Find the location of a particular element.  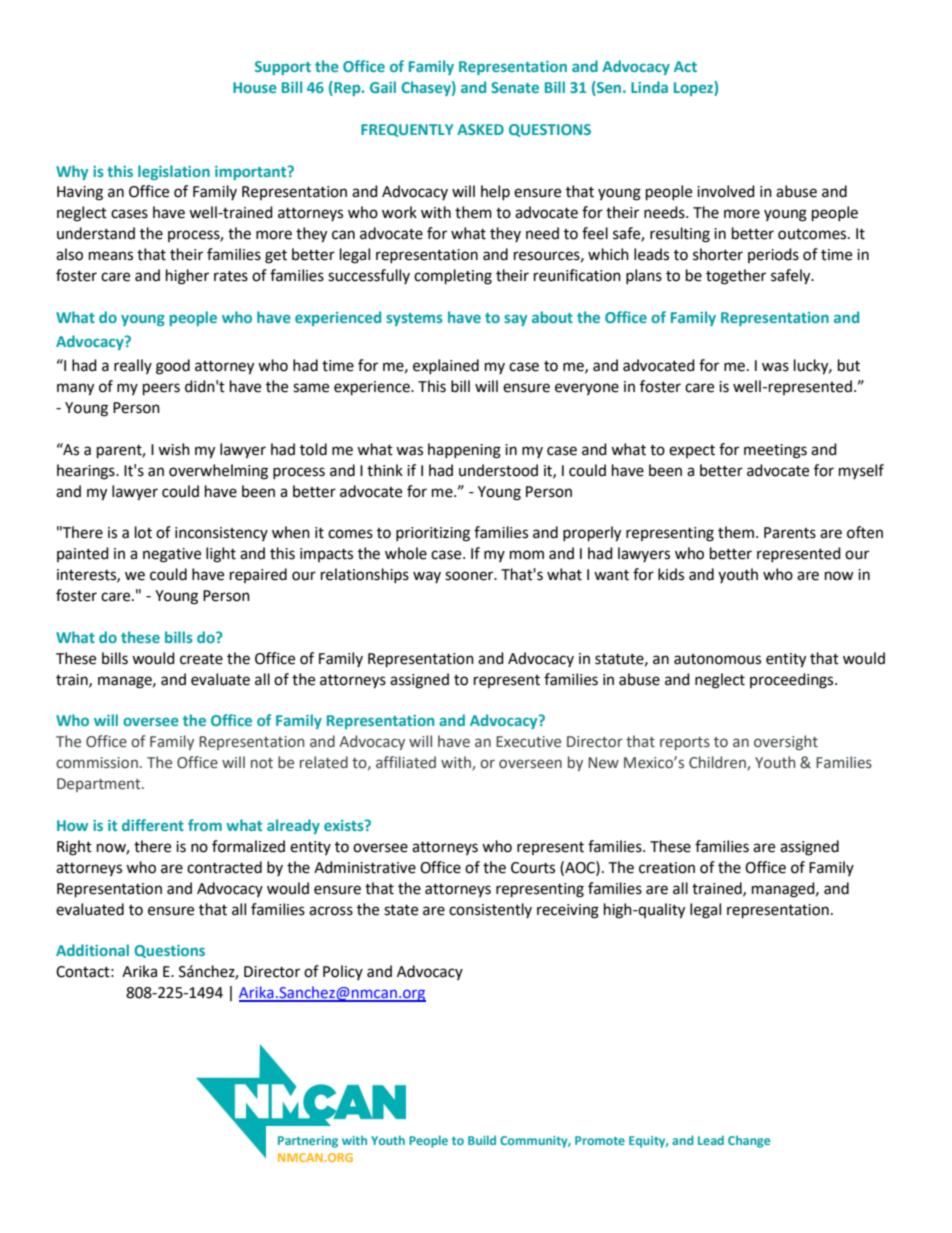

but is located at coordinates (849, 365).
